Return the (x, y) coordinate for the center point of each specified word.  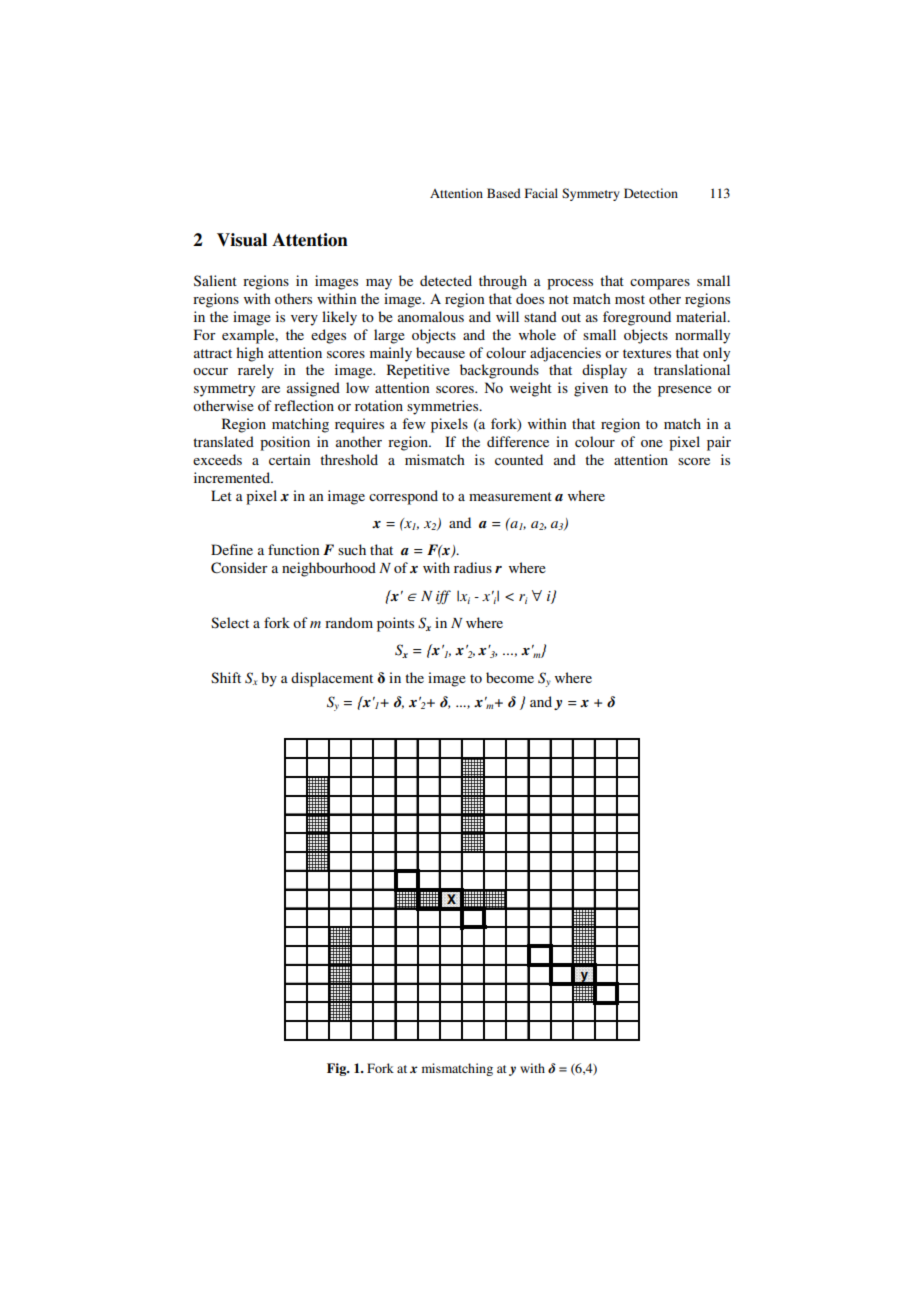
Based (504, 193)
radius (473, 567)
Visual (242, 240)
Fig (338, 1069)
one (652, 443)
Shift (226, 678)
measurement (510, 496)
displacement (332, 679)
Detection (651, 193)
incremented (233, 477)
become (510, 677)
